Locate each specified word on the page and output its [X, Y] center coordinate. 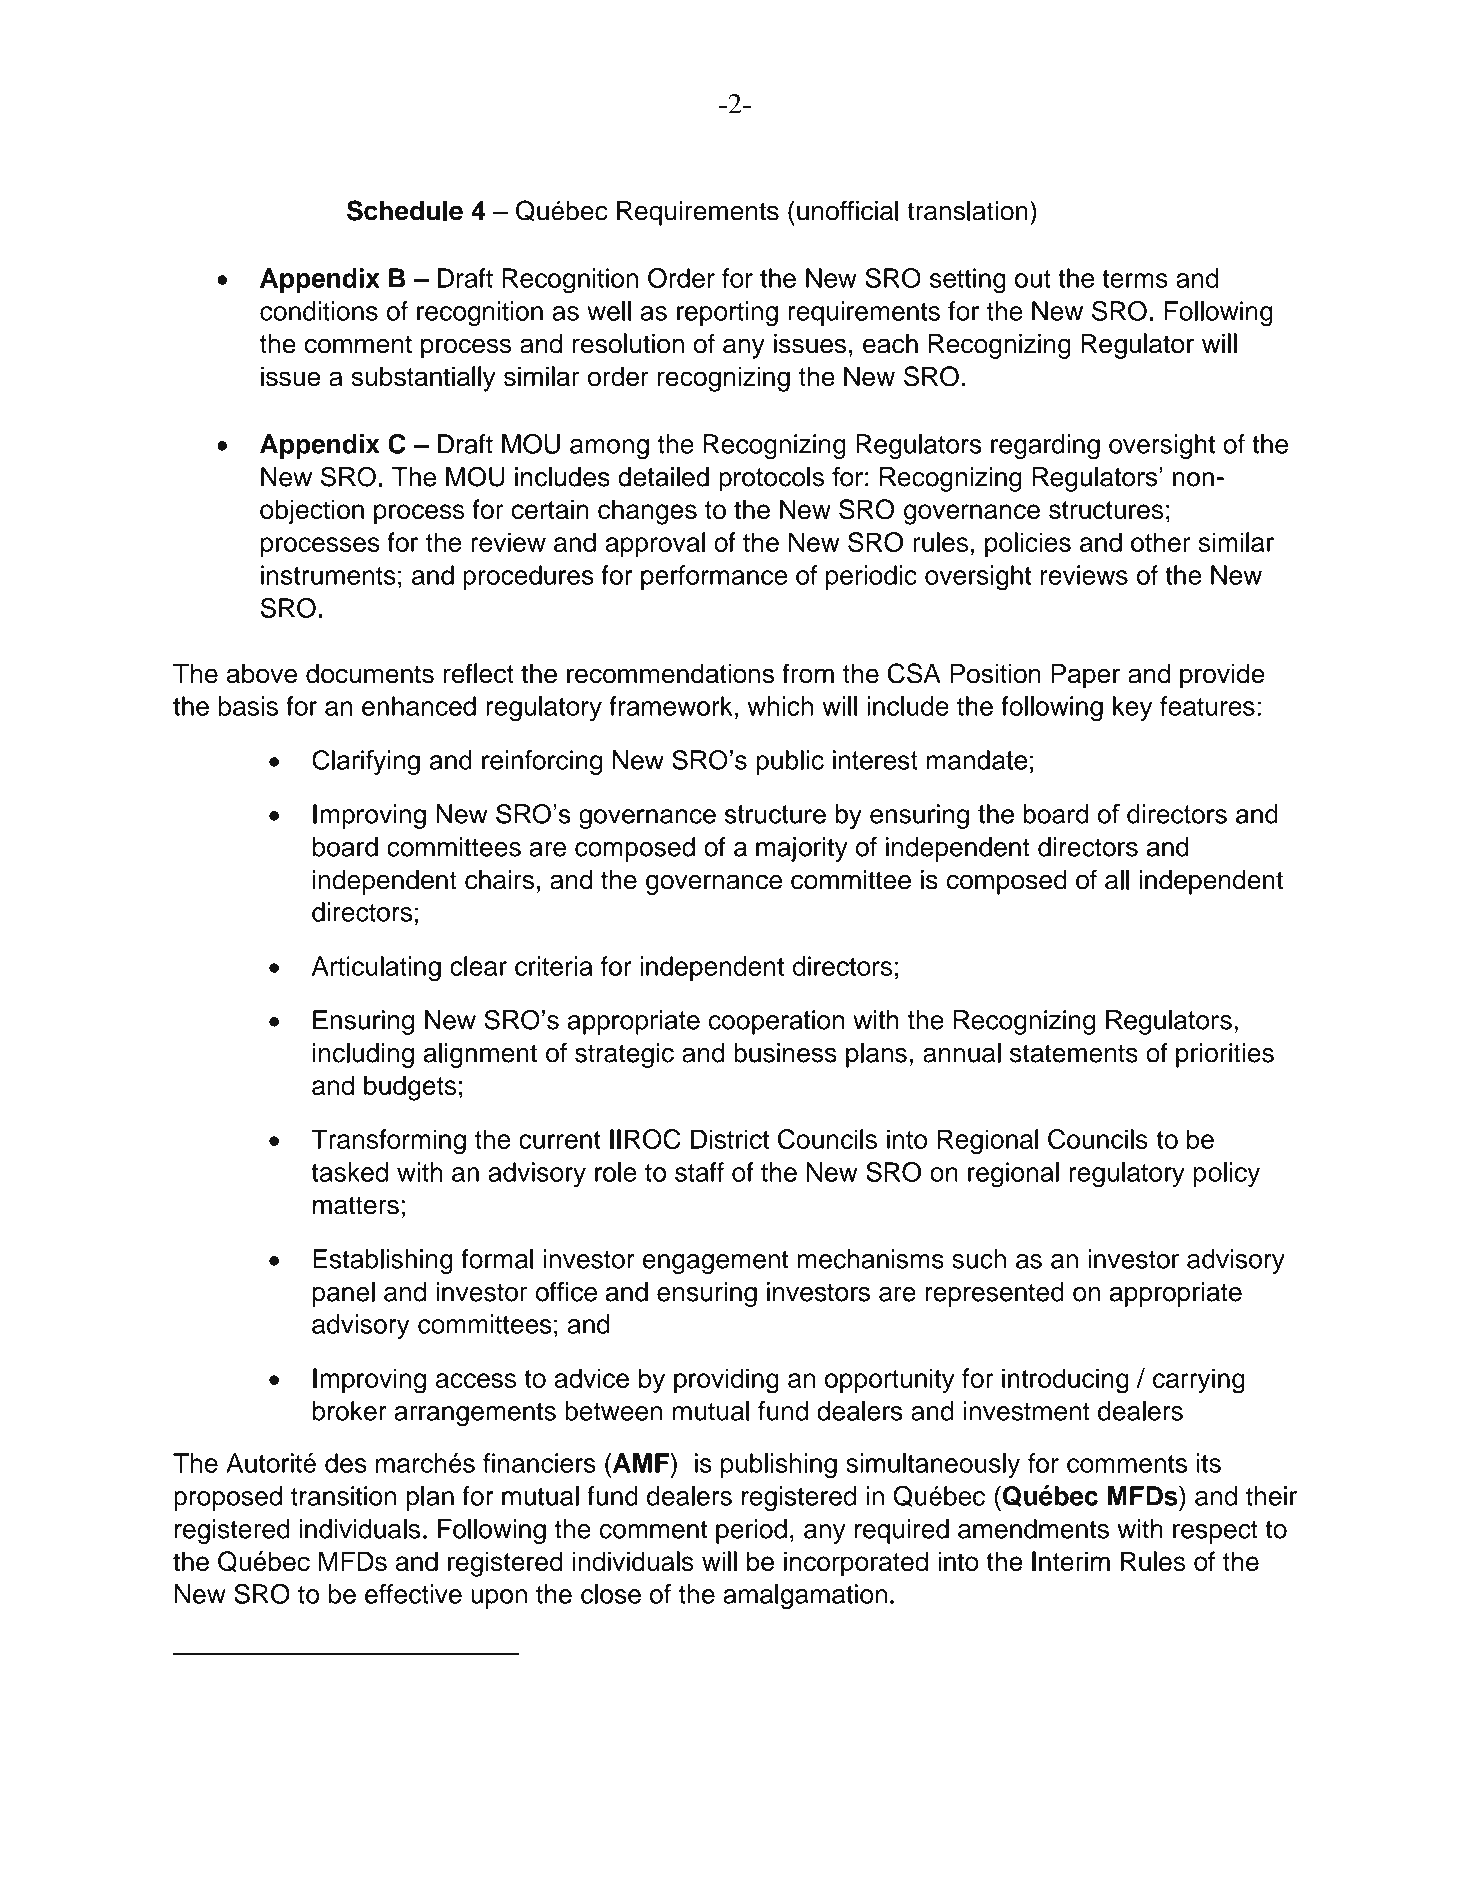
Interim [1071, 1561]
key [1132, 708]
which [780, 706]
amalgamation [805, 1597]
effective [413, 1594]
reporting [727, 314]
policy [1227, 1174]
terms [1135, 279]
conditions [319, 311]
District [730, 1139]
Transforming [388, 1142]
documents [370, 674]
